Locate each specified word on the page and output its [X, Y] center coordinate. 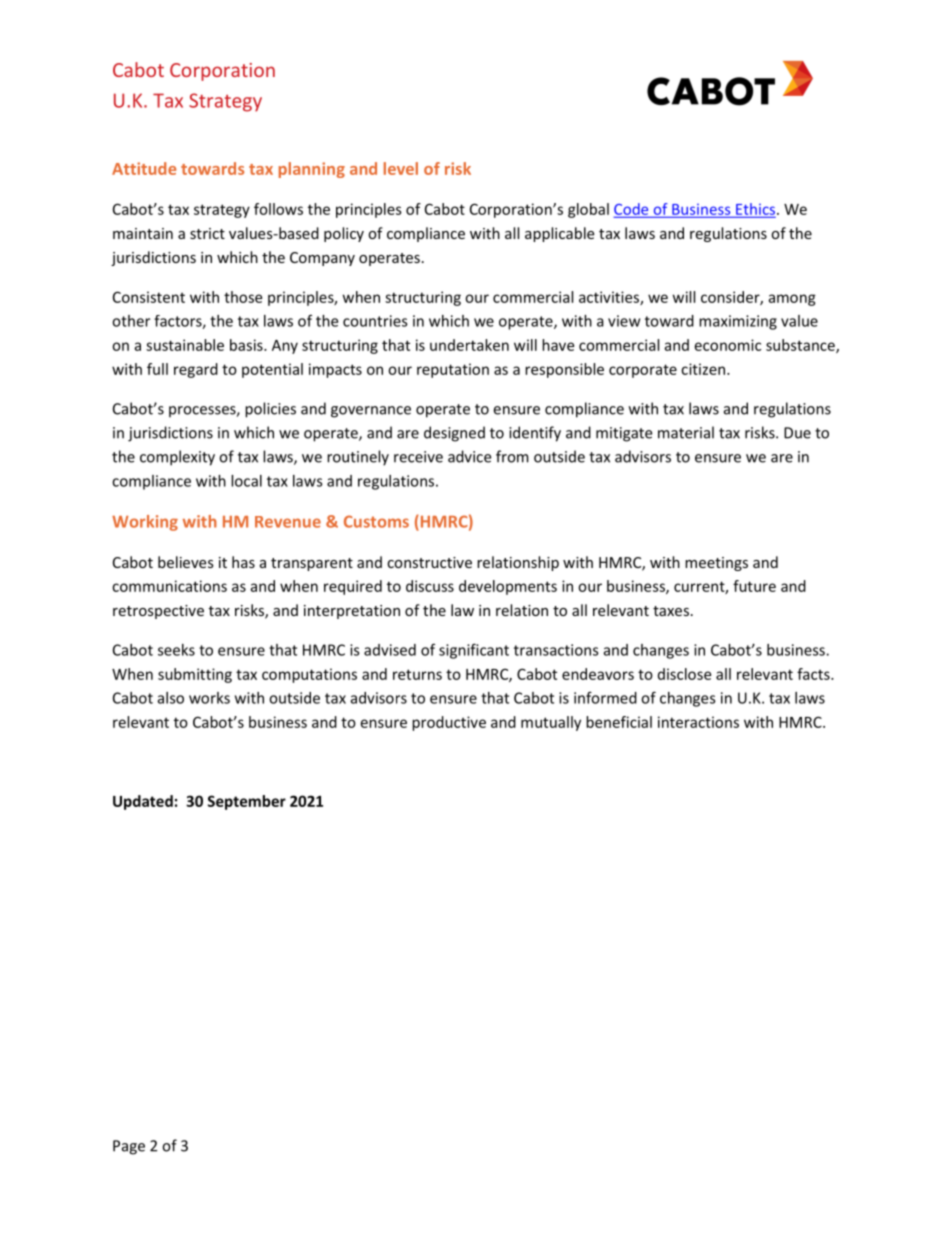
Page [129, 1147]
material [686, 432]
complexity [177, 458]
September [247, 802]
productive [449, 723]
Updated [143, 802]
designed [454, 434]
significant [474, 651]
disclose [684, 674]
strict [207, 233]
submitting [195, 675]
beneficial [619, 722]
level [401, 168]
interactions [698, 722]
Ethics [754, 210]
